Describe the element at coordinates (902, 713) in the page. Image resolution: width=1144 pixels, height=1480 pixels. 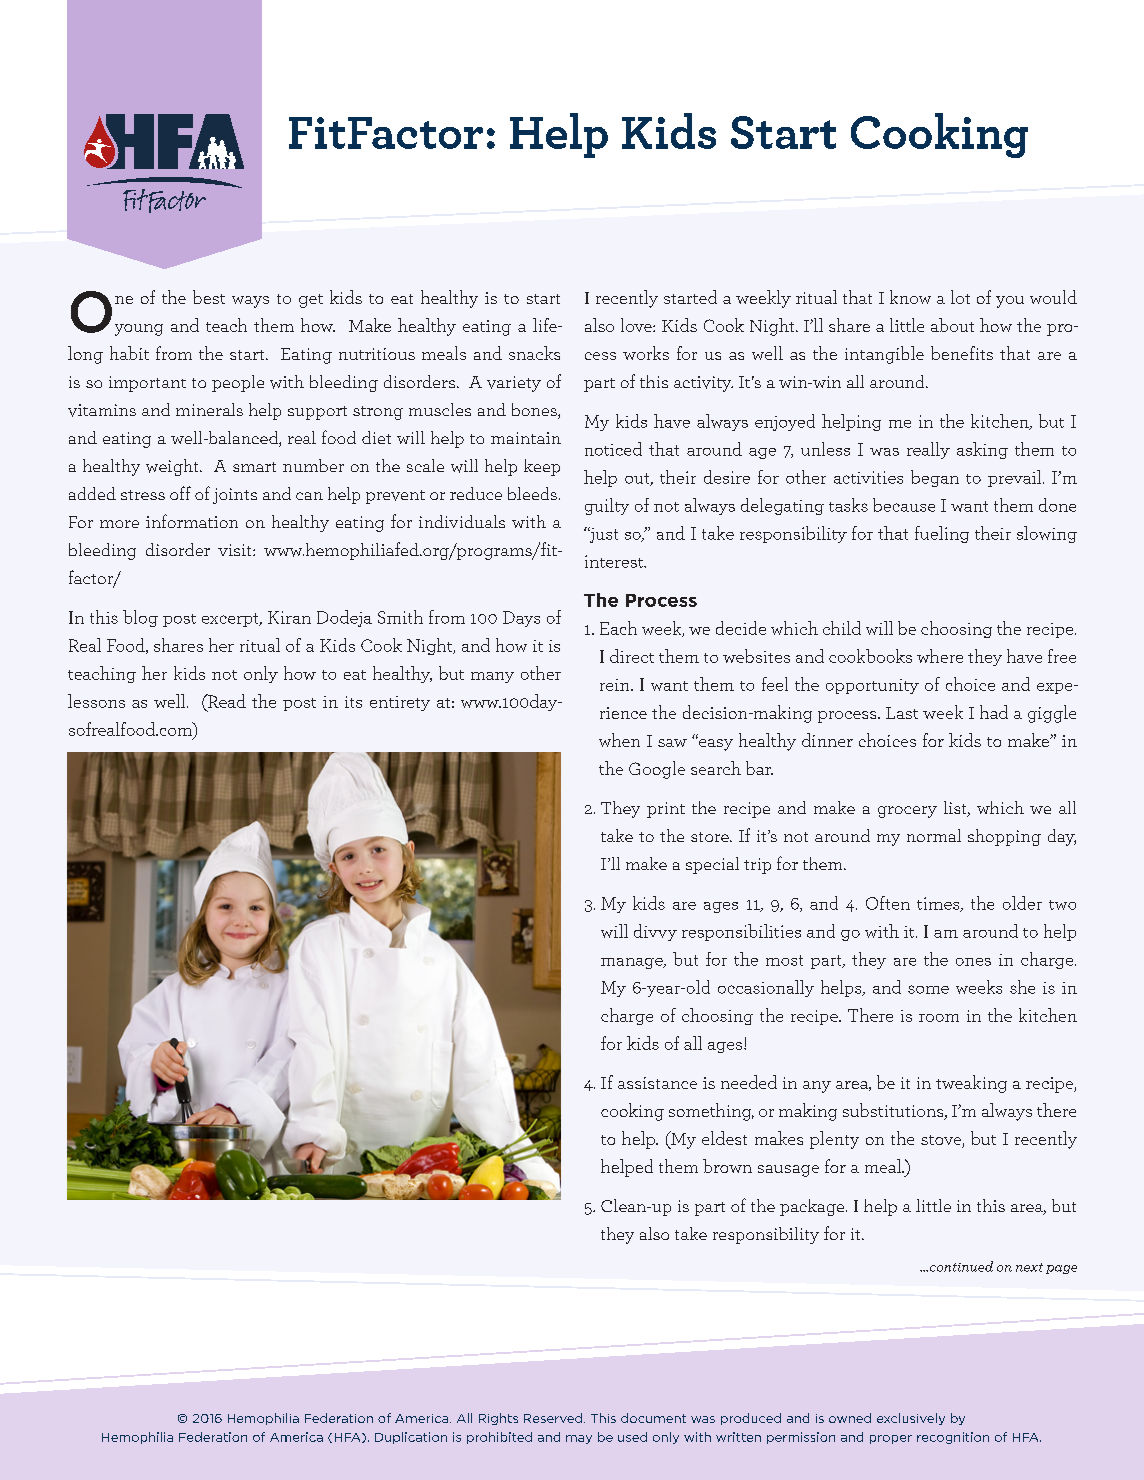
I see `Last` at that location.
